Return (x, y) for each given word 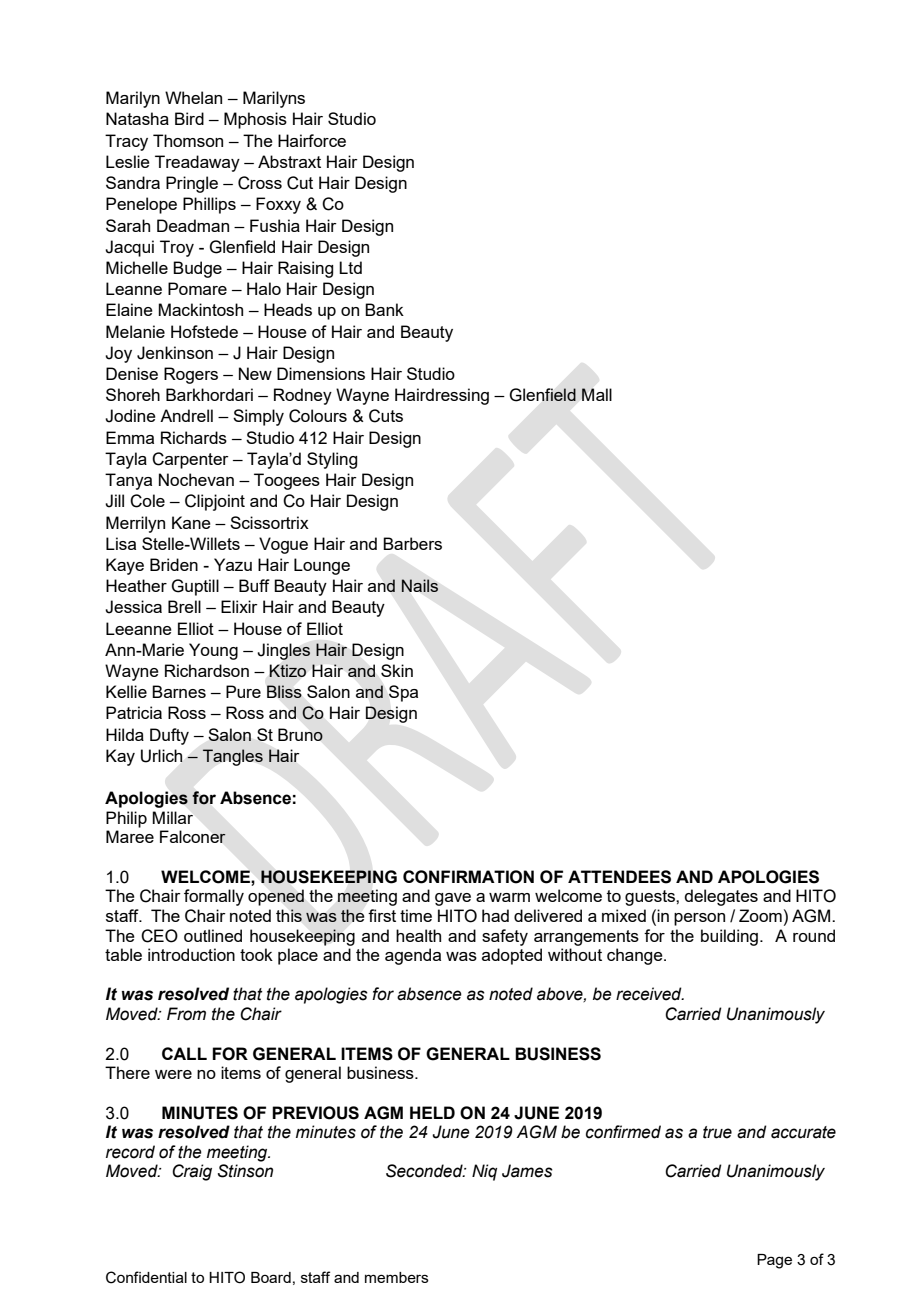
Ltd (350, 267)
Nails (420, 585)
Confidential (146, 1277)
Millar (172, 817)
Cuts (386, 416)
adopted (512, 956)
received (650, 994)
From (186, 1014)
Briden (174, 564)
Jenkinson (175, 353)
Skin (397, 670)
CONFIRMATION (468, 877)
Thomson (188, 140)
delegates (721, 897)
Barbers (412, 543)
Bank (384, 309)
